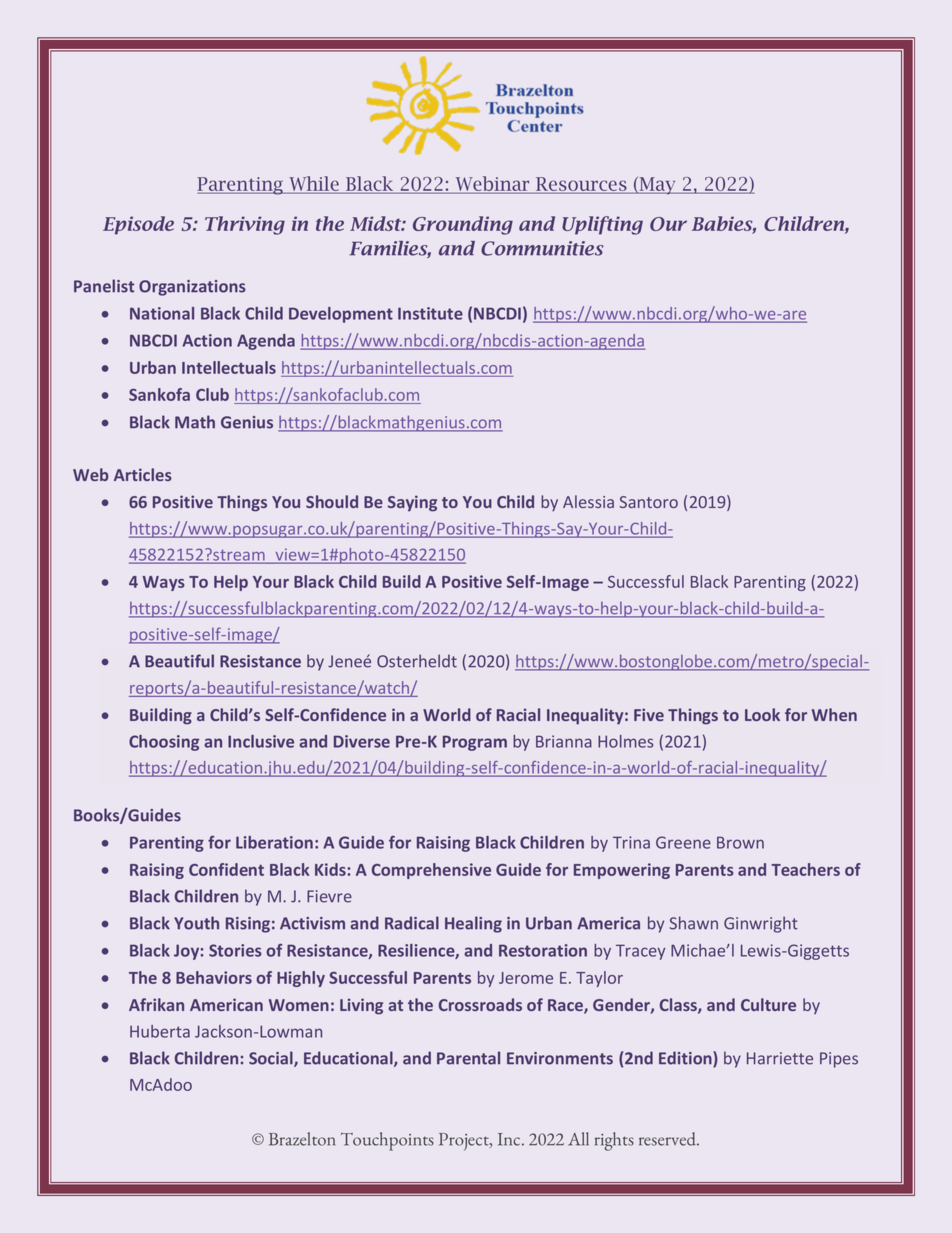 This screenshot has height=1233, width=952. I want to click on Project, so click(465, 1142).
